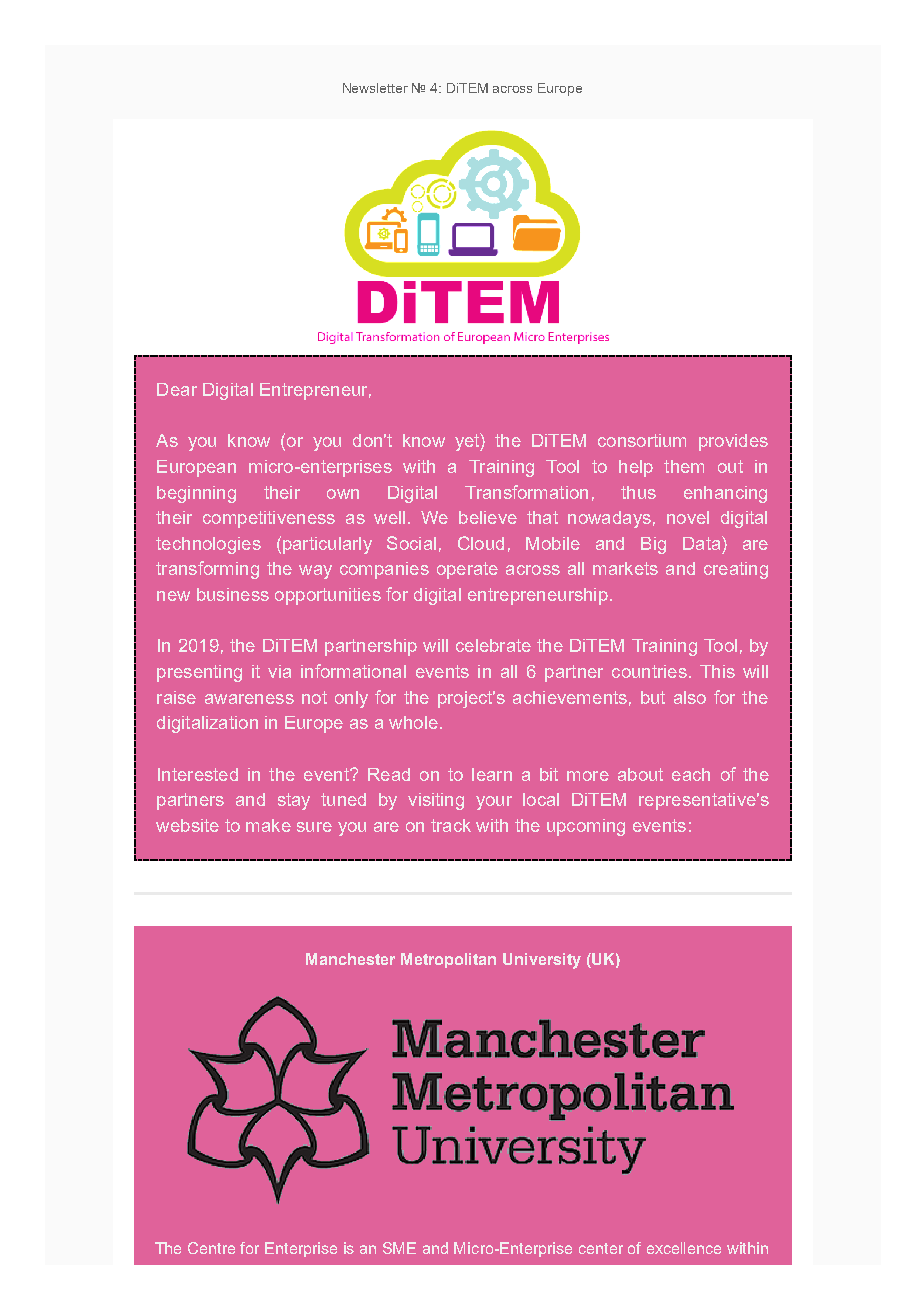  I want to click on Centre, so click(211, 1248).
